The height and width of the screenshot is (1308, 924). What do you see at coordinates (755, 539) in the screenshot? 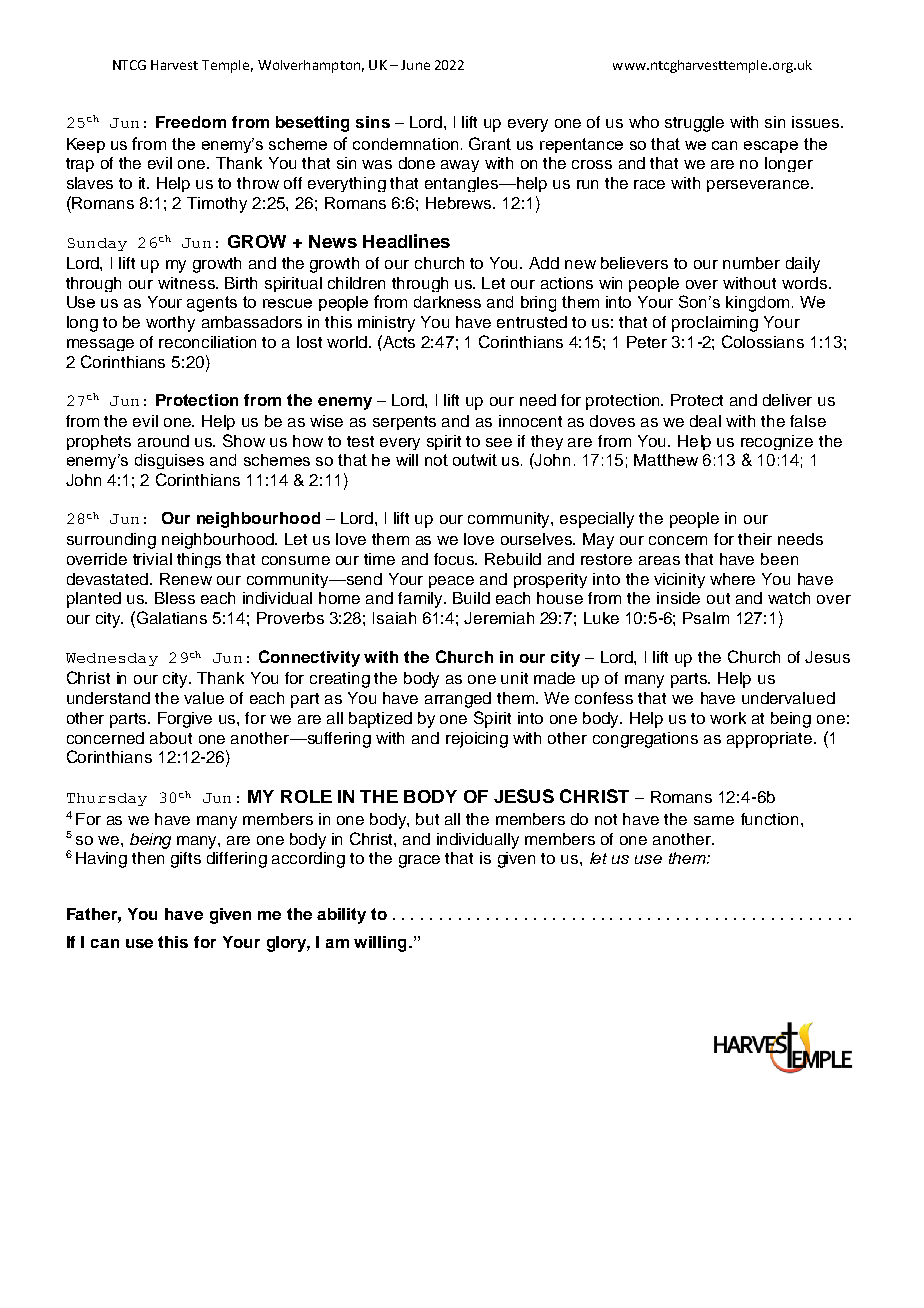
I see `their` at bounding box center [755, 539].
